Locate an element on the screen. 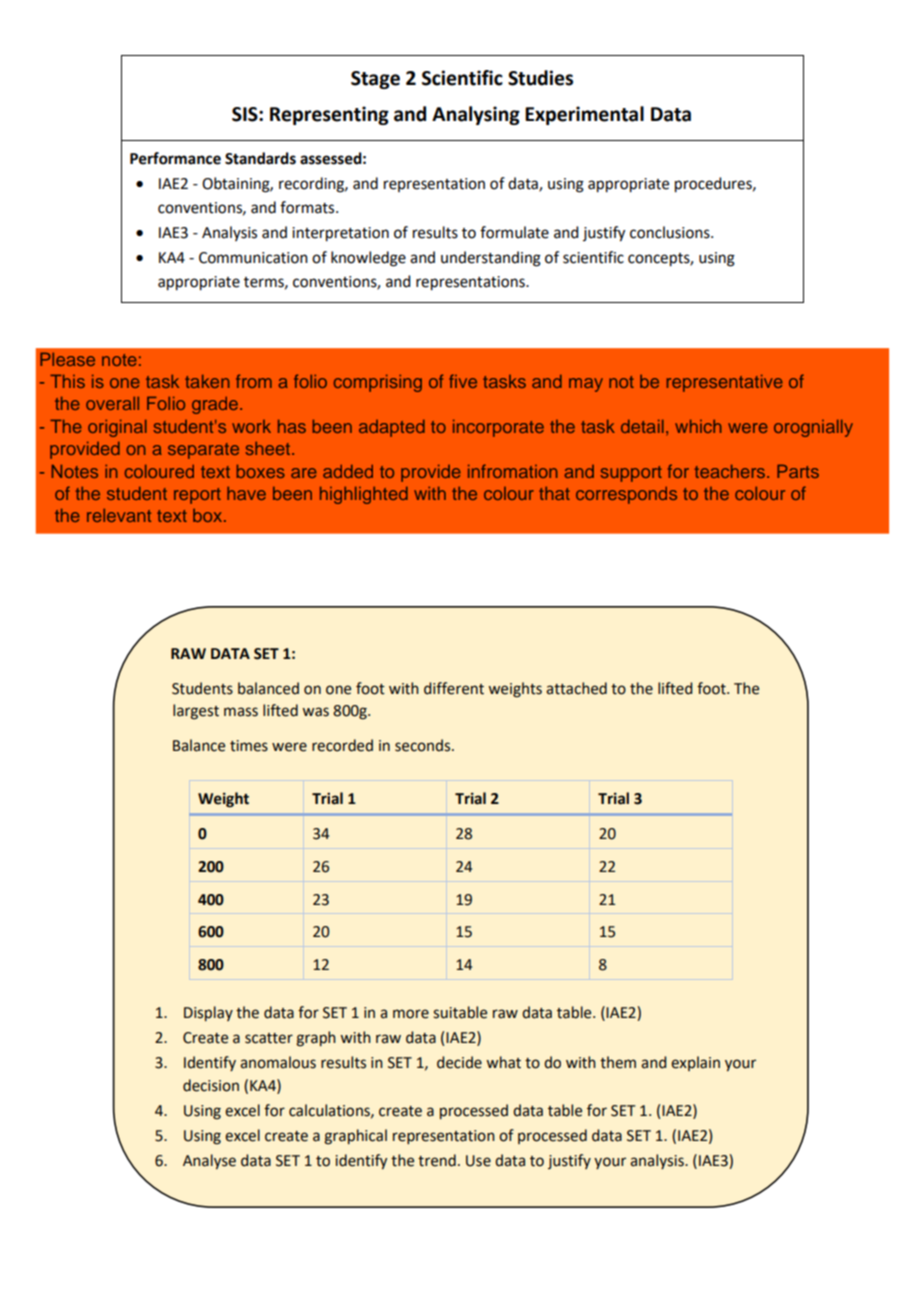 The width and height of the screenshot is (924, 1308). attached is located at coordinates (576, 688).
